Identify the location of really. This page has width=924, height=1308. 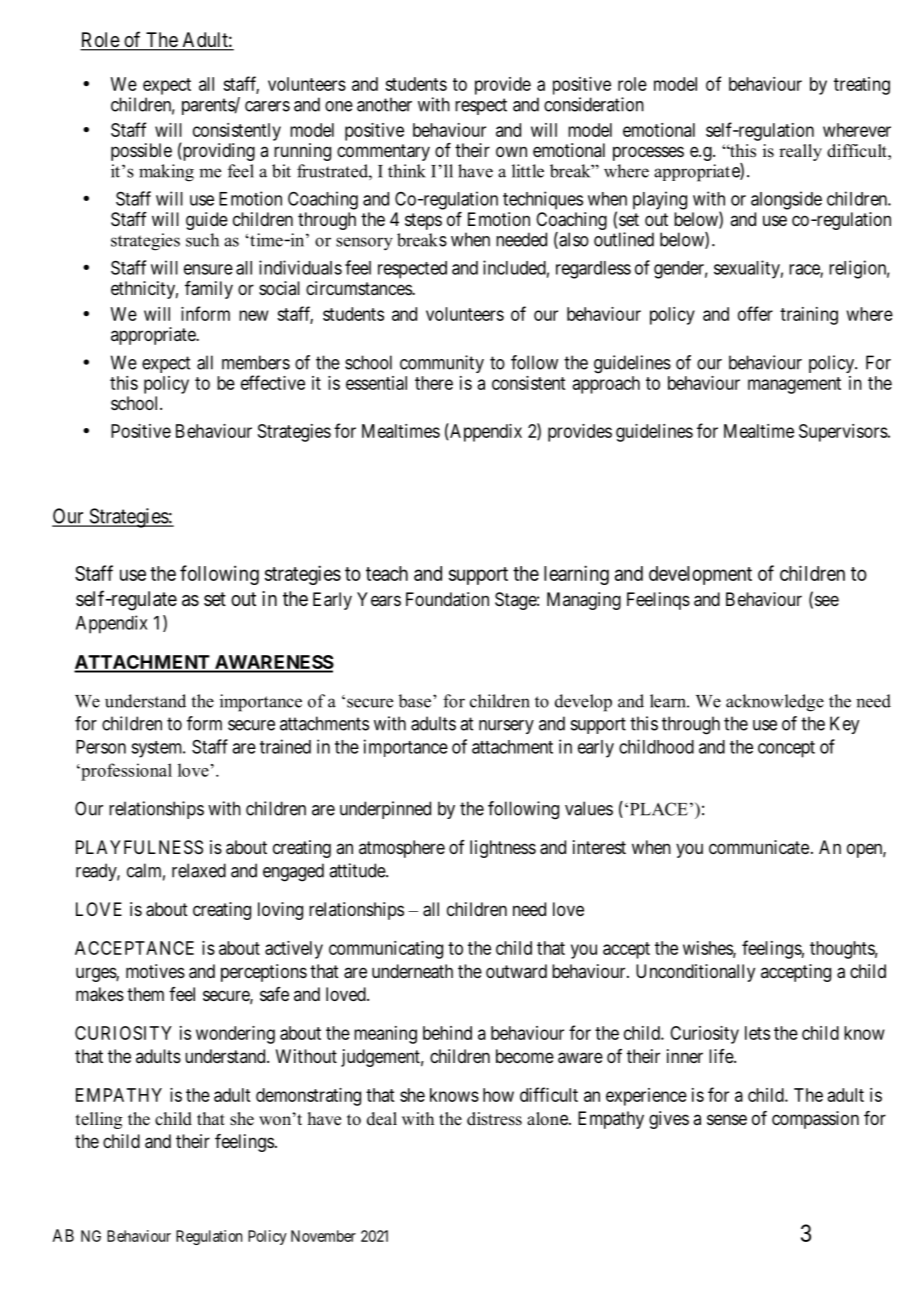
(800, 152).
